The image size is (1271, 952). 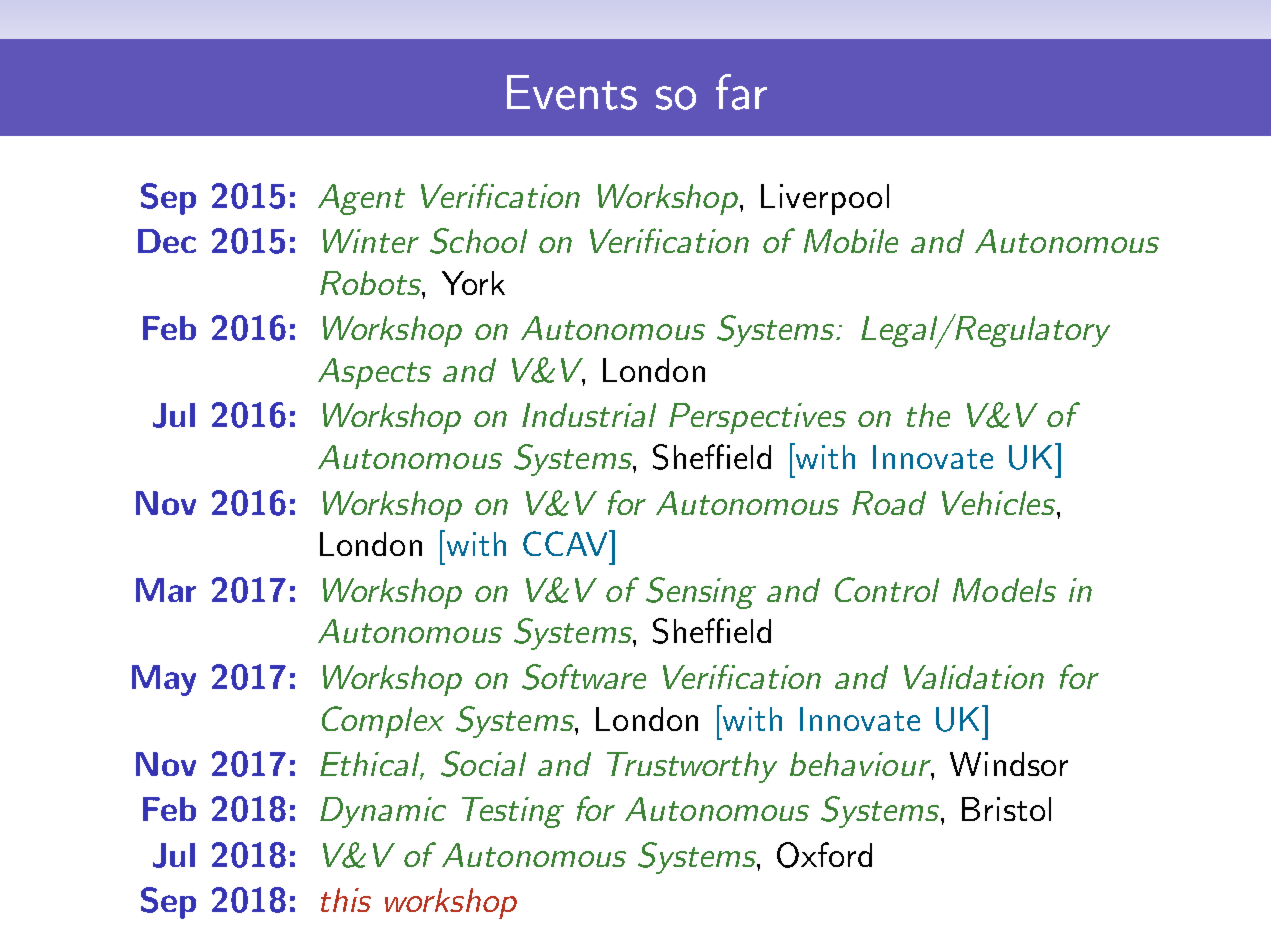 I want to click on far, so click(x=741, y=92).
